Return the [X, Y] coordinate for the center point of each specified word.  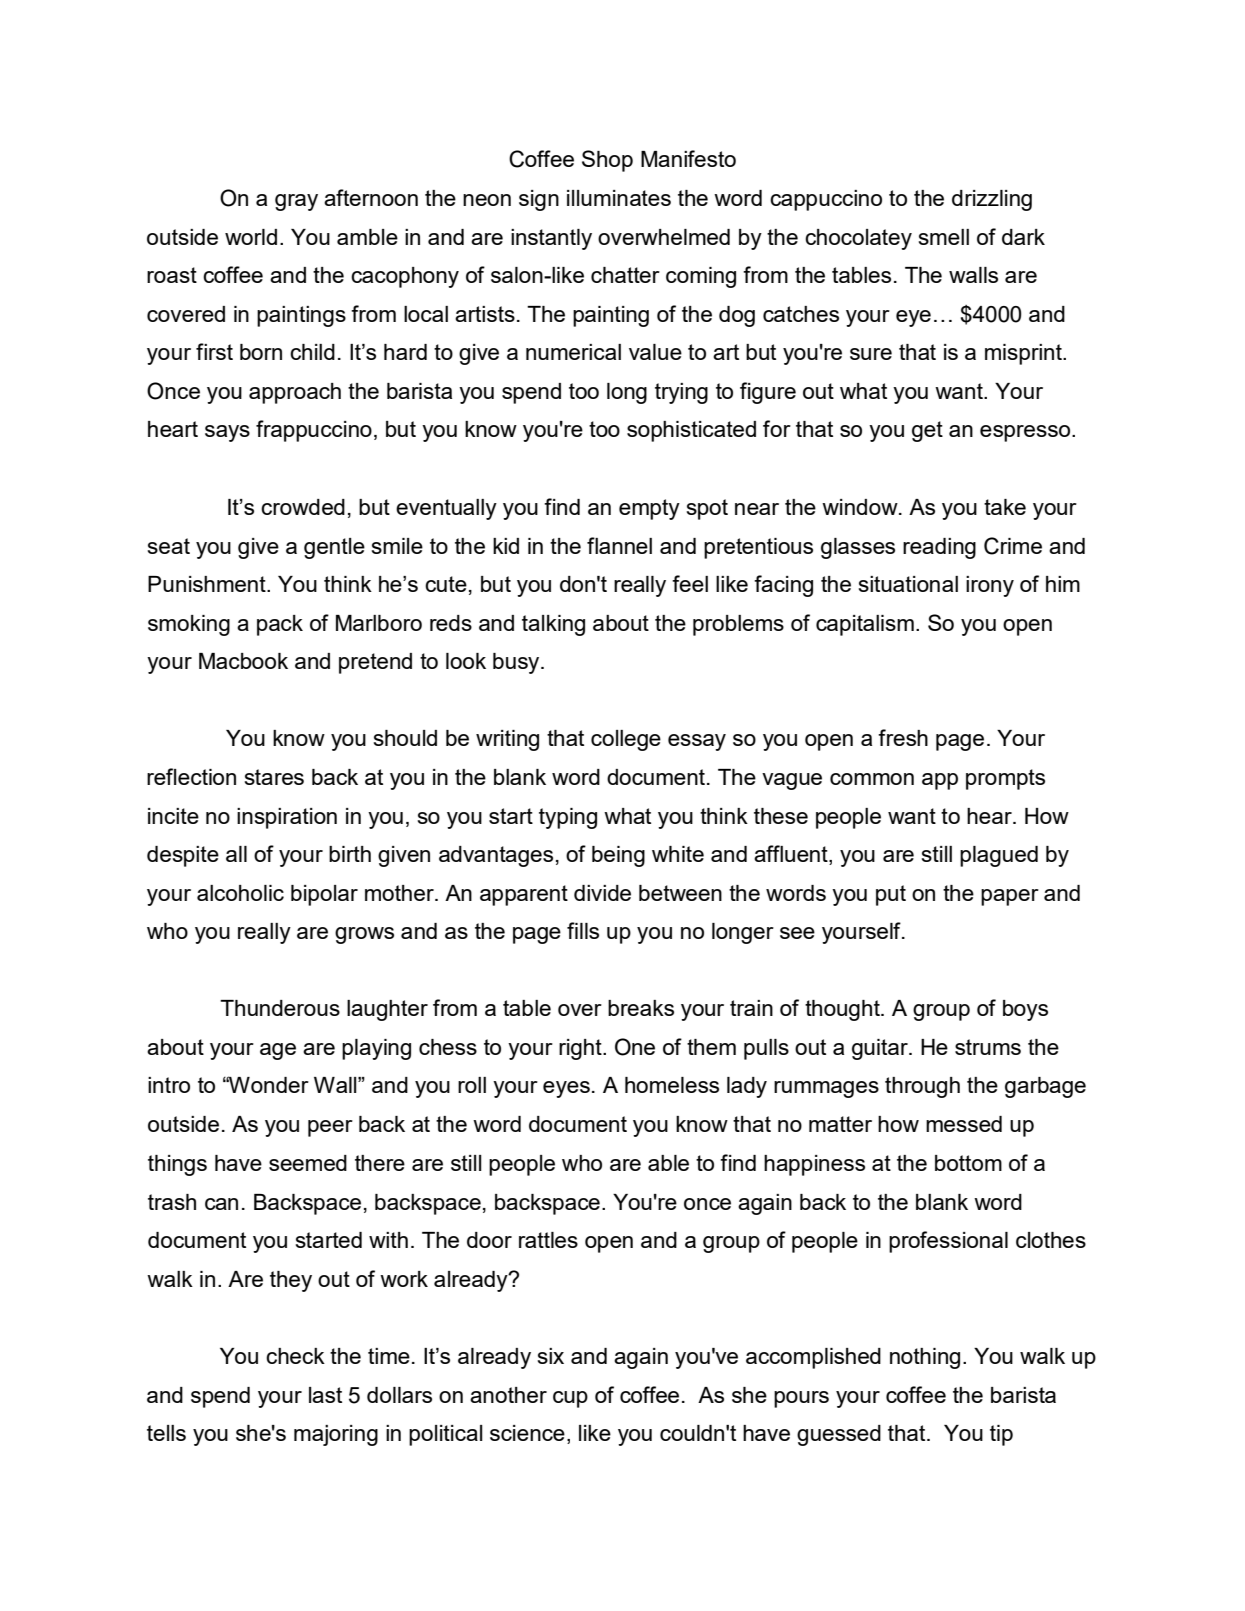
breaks [641, 1008]
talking [553, 625]
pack [280, 625]
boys [1025, 1010]
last [325, 1395]
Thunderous [280, 1008]
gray [296, 202]
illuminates [619, 198]
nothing [925, 1358]
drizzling [992, 200]
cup [570, 1399]
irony [990, 586]
